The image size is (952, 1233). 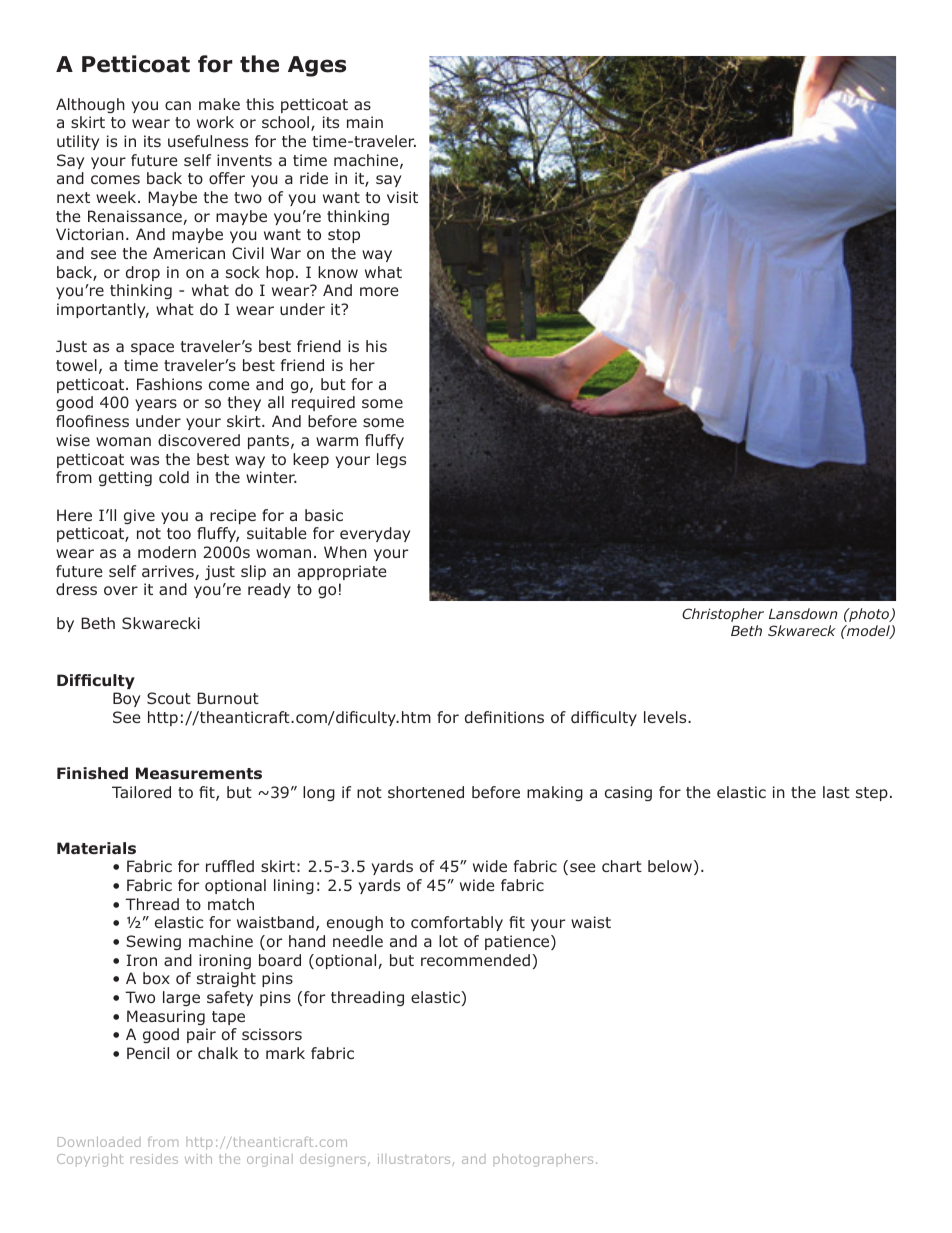 What do you see at coordinates (342, 572) in the screenshot?
I see `appropriate` at bounding box center [342, 572].
